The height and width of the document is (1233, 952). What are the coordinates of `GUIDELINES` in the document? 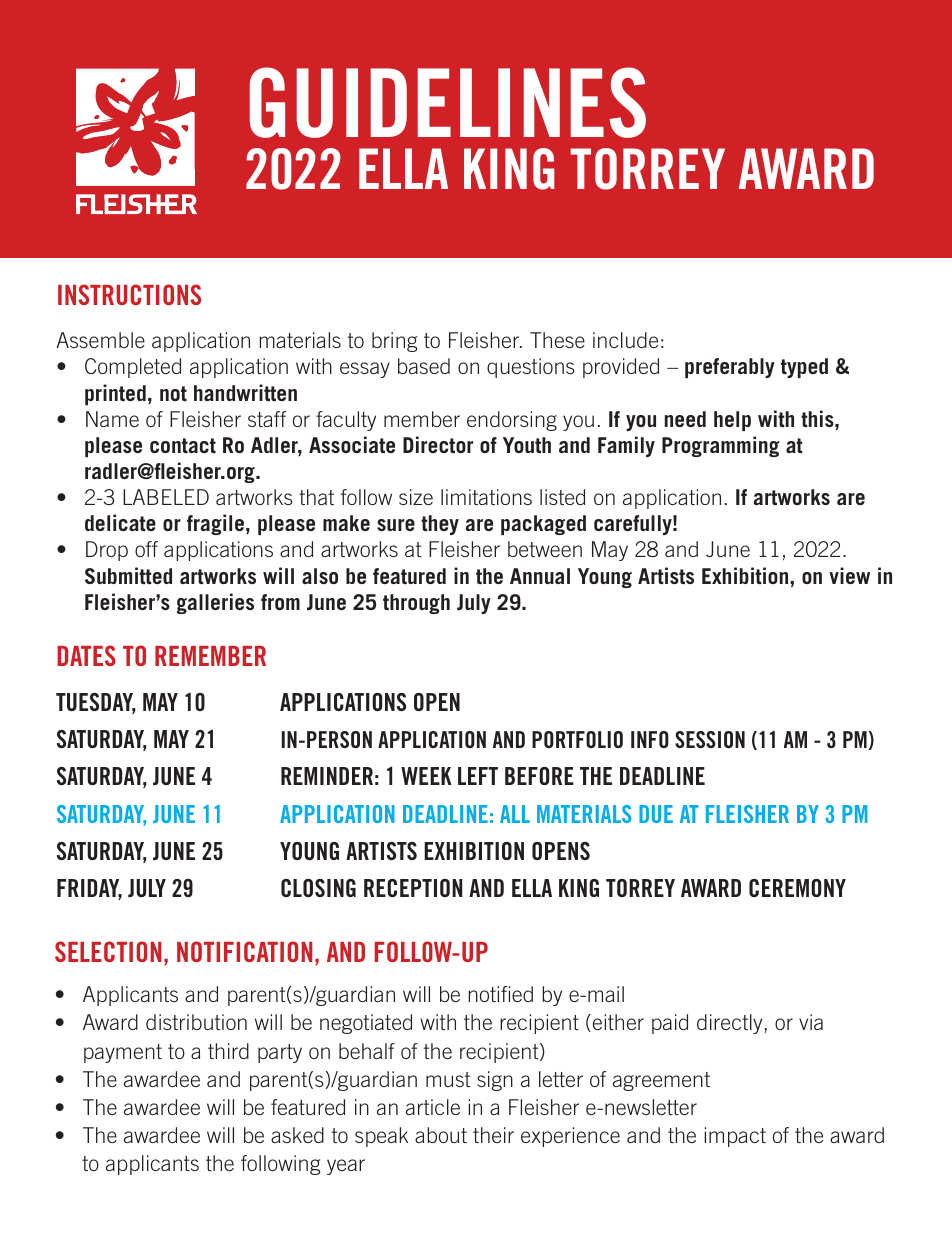 It's located at (448, 102).
